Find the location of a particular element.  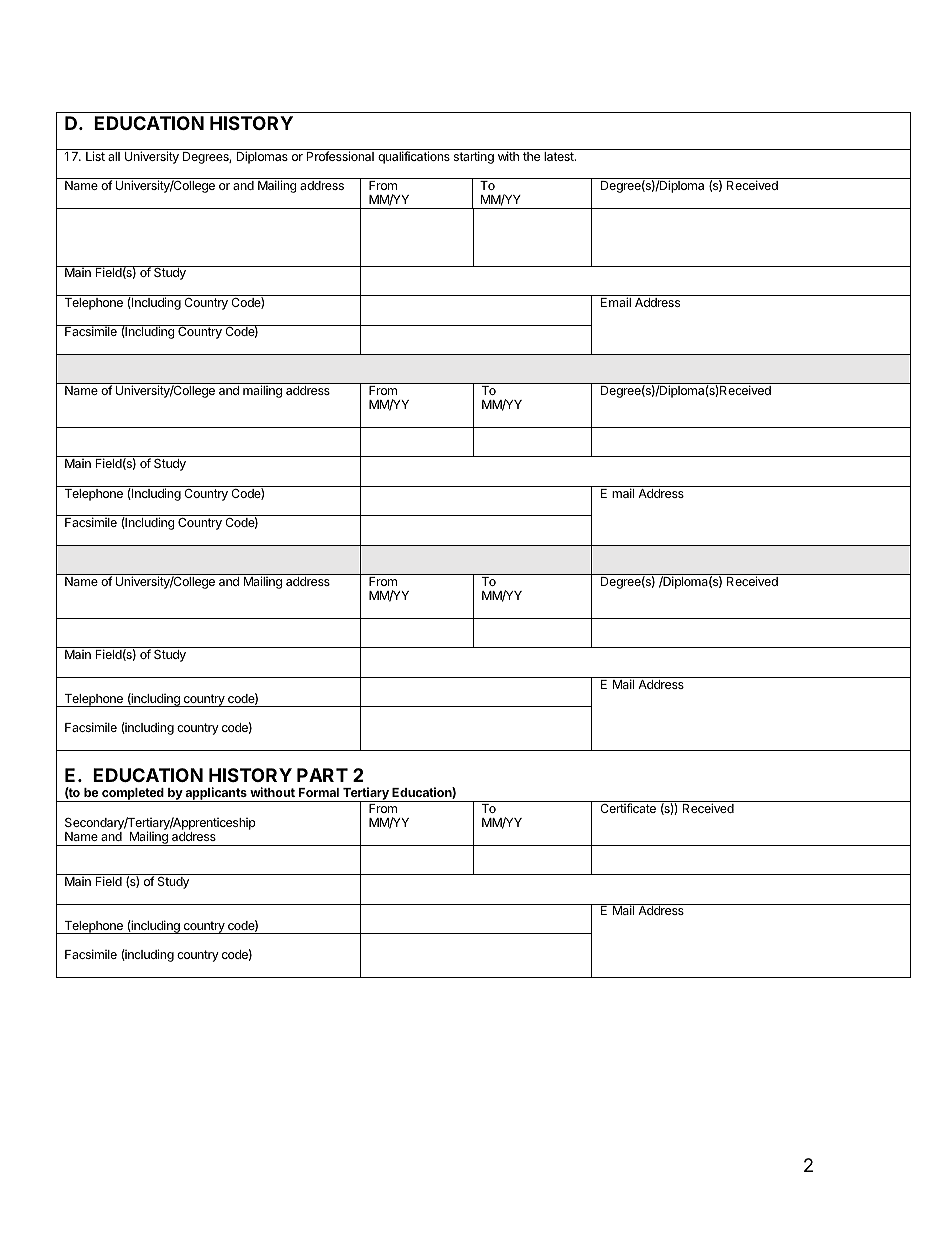

the is located at coordinates (531, 156).
